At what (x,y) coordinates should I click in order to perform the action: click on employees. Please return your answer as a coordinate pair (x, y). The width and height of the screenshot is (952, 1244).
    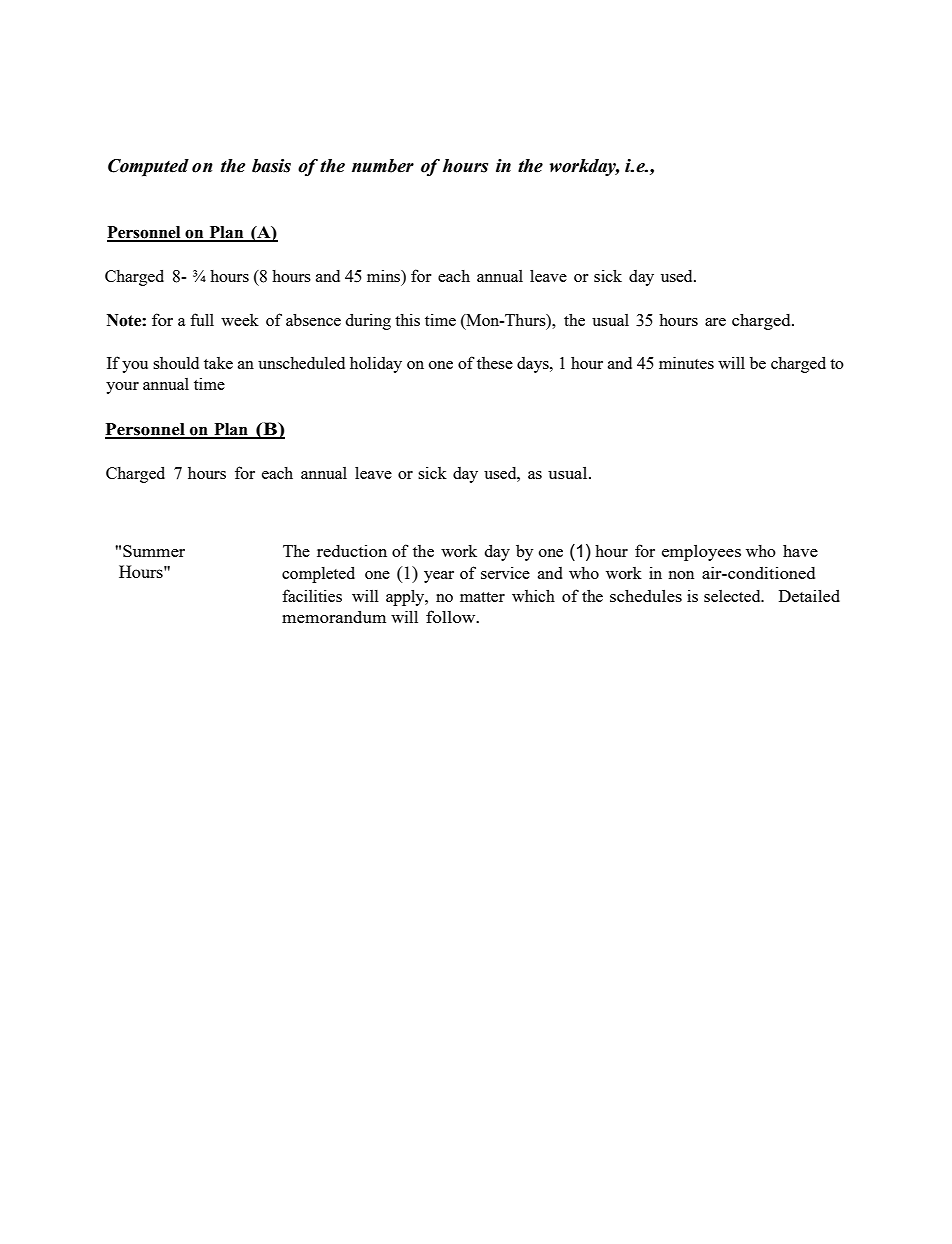
    Looking at the image, I should click on (701, 552).
